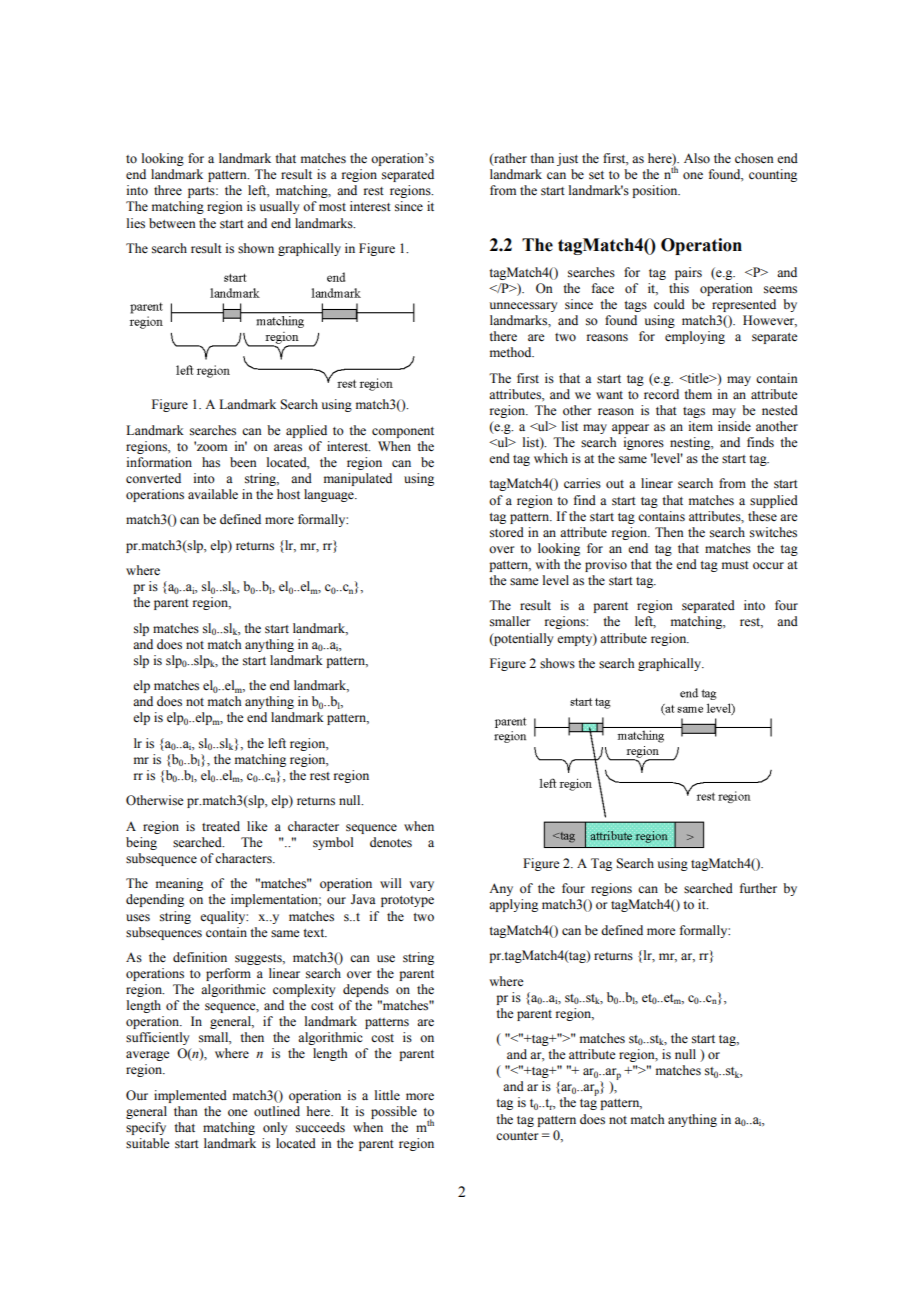 This screenshot has height=1308, width=924. What do you see at coordinates (697, 158) in the screenshot?
I see `Also` at bounding box center [697, 158].
